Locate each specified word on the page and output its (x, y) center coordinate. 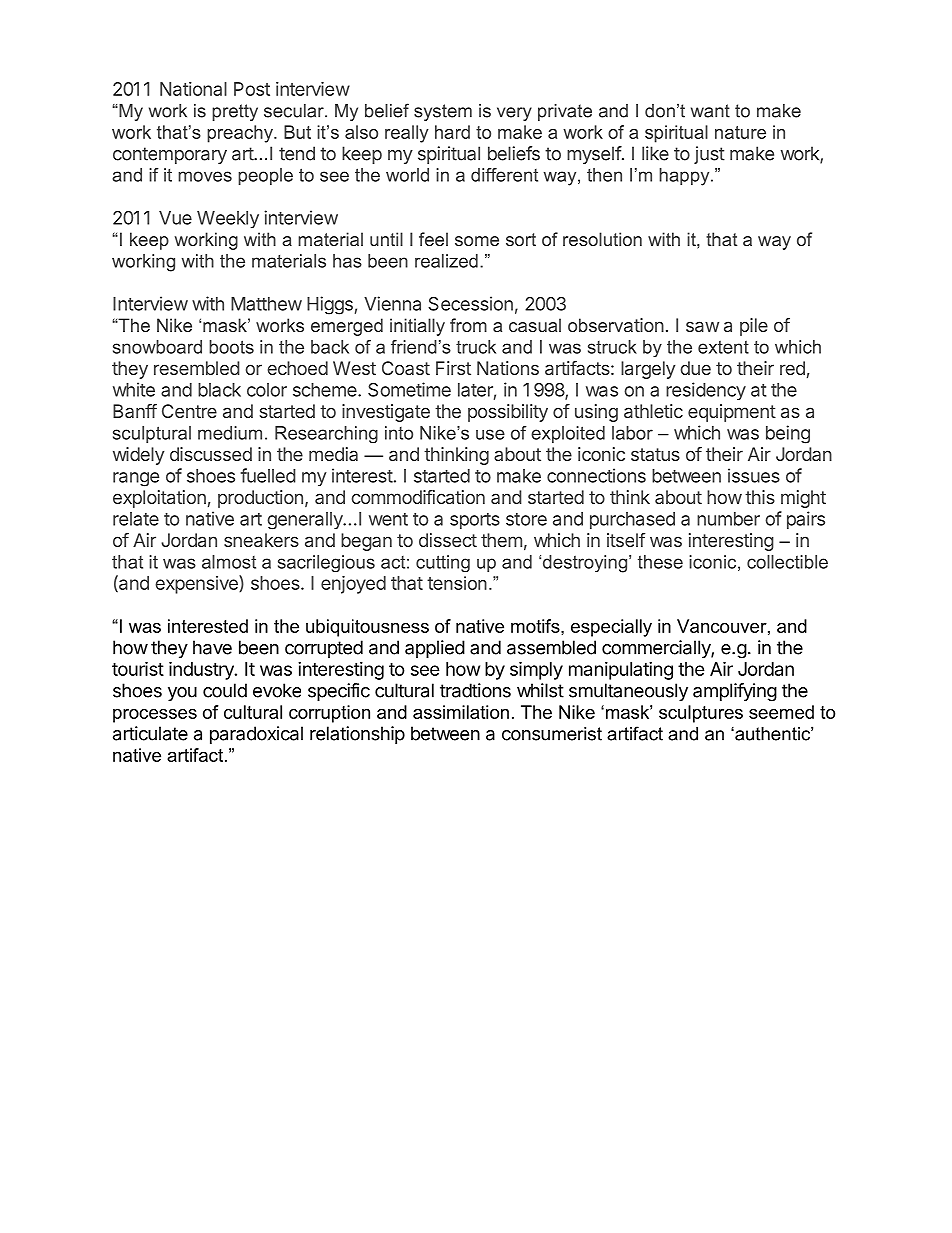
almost (229, 562)
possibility (508, 413)
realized (446, 261)
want (710, 111)
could (225, 690)
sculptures (701, 714)
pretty (235, 112)
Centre (189, 411)
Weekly (228, 220)
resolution (602, 239)
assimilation (461, 712)
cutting (443, 563)
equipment (732, 413)
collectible (787, 562)
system (443, 112)
